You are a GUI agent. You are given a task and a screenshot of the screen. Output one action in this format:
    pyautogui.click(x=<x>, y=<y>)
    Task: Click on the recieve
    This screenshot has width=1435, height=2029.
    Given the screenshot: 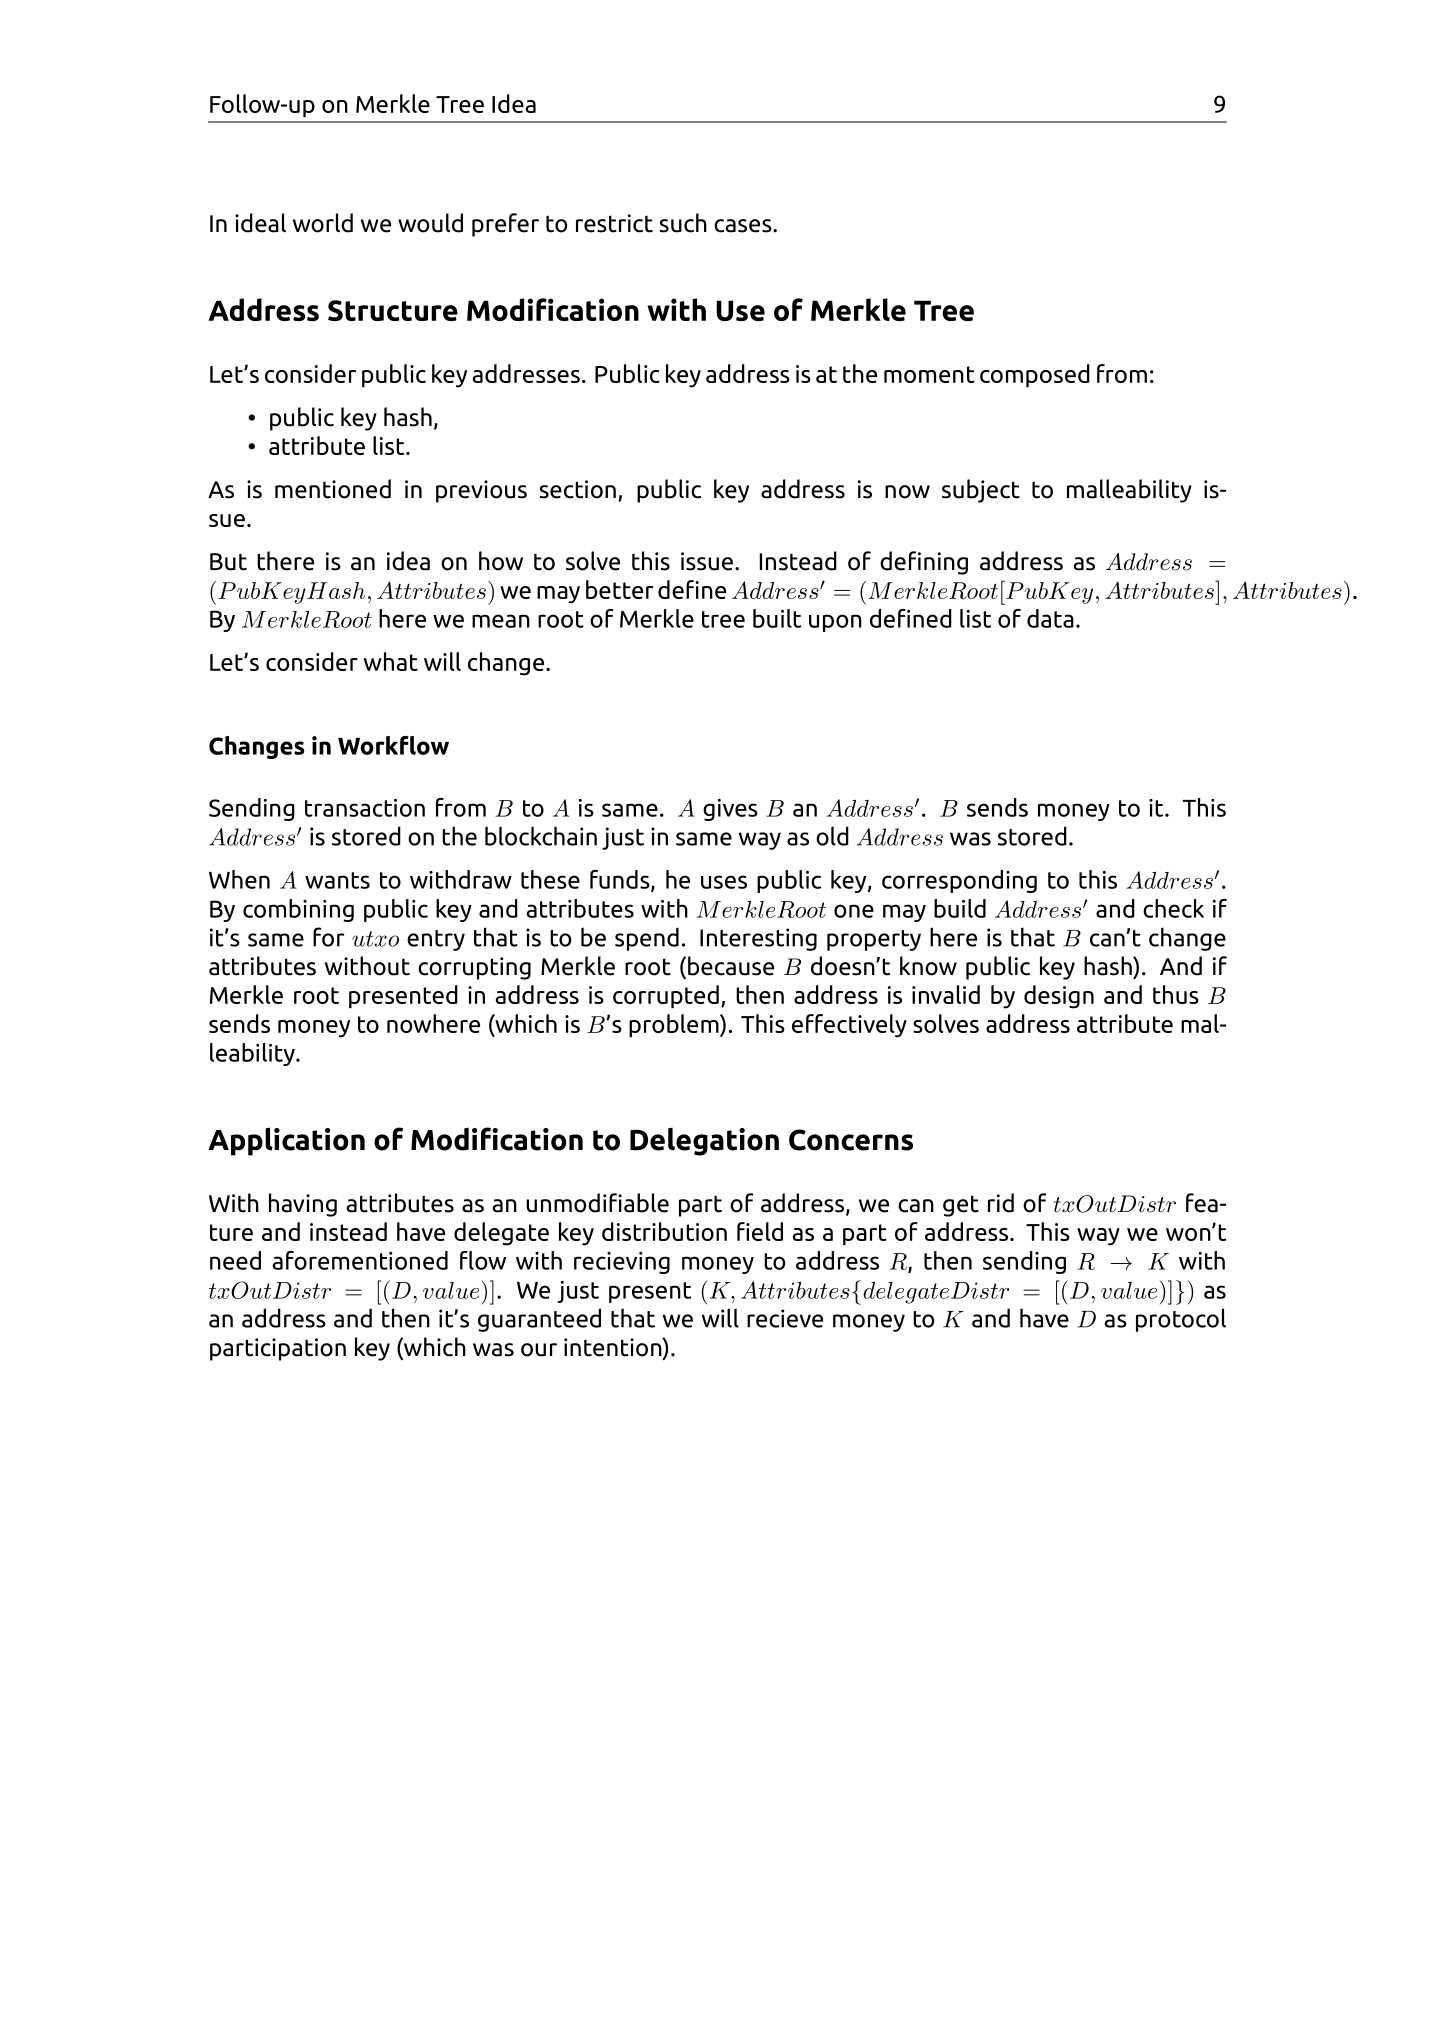 What is the action you would take?
    pyautogui.click(x=785, y=1318)
